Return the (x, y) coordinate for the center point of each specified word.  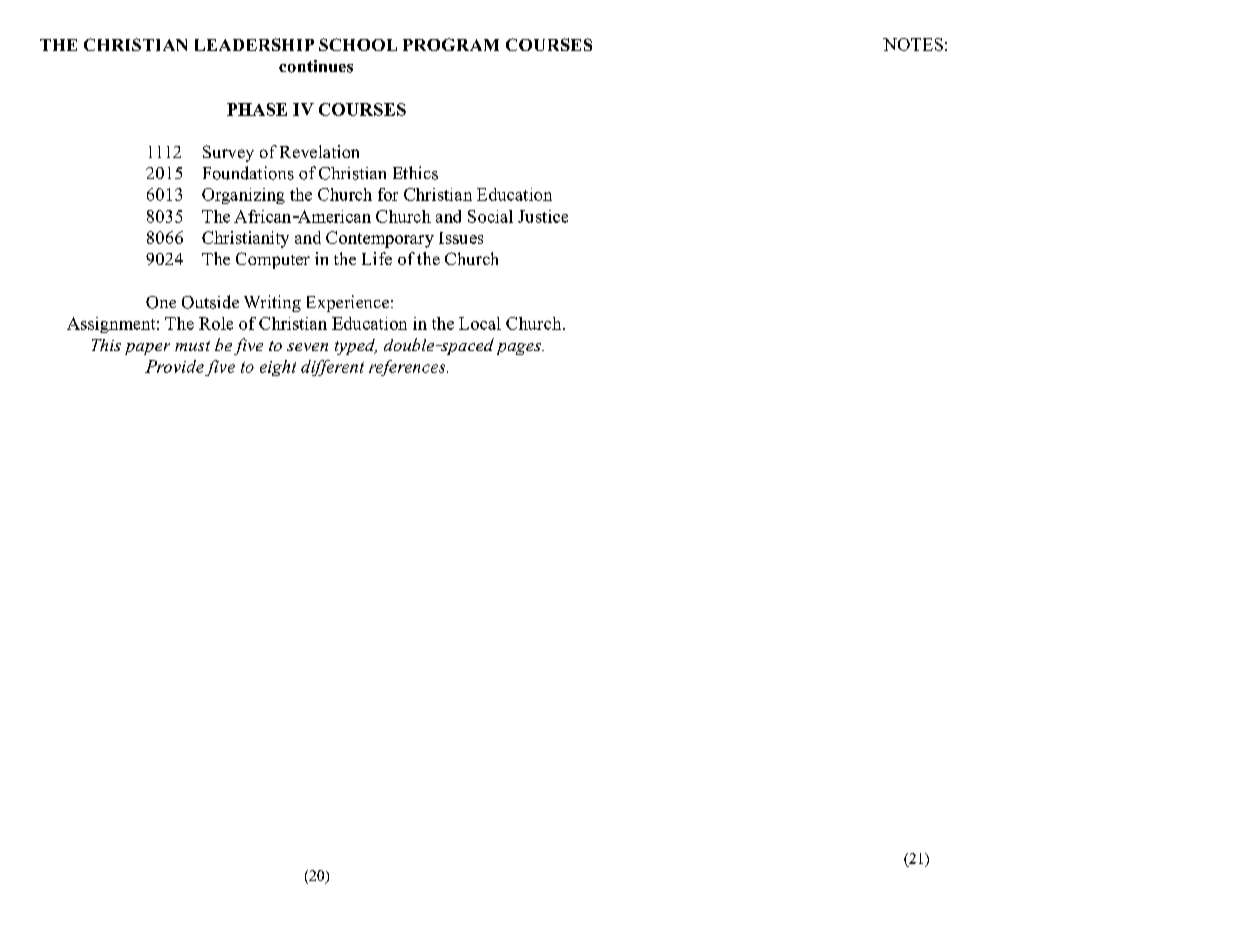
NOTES (913, 44)
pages (520, 349)
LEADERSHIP (254, 44)
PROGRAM (451, 44)
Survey (228, 153)
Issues (461, 238)
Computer (273, 260)
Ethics (415, 173)
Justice (543, 216)
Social (490, 216)
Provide (174, 366)
